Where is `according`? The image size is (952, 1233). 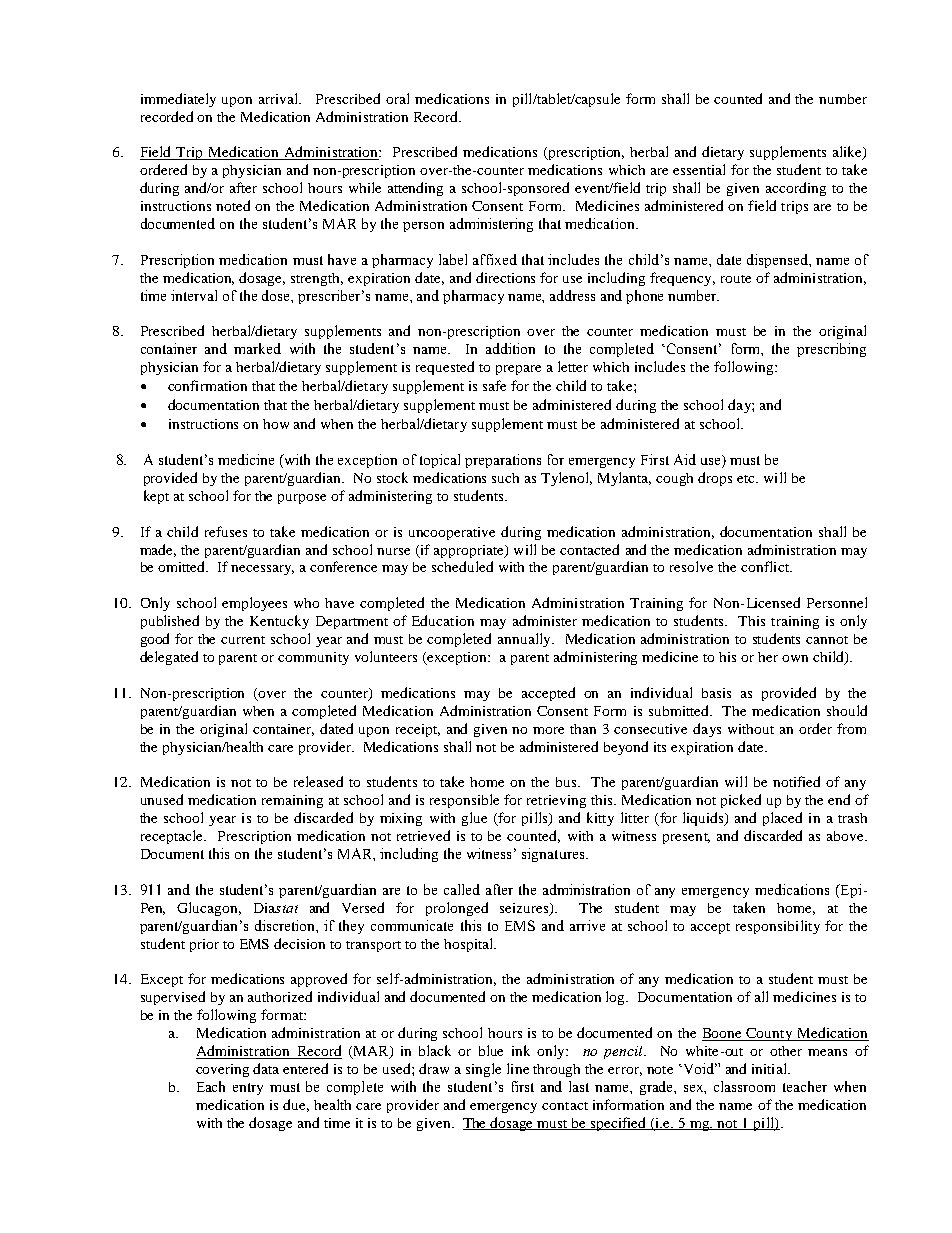
according is located at coordinates (796, 189).
